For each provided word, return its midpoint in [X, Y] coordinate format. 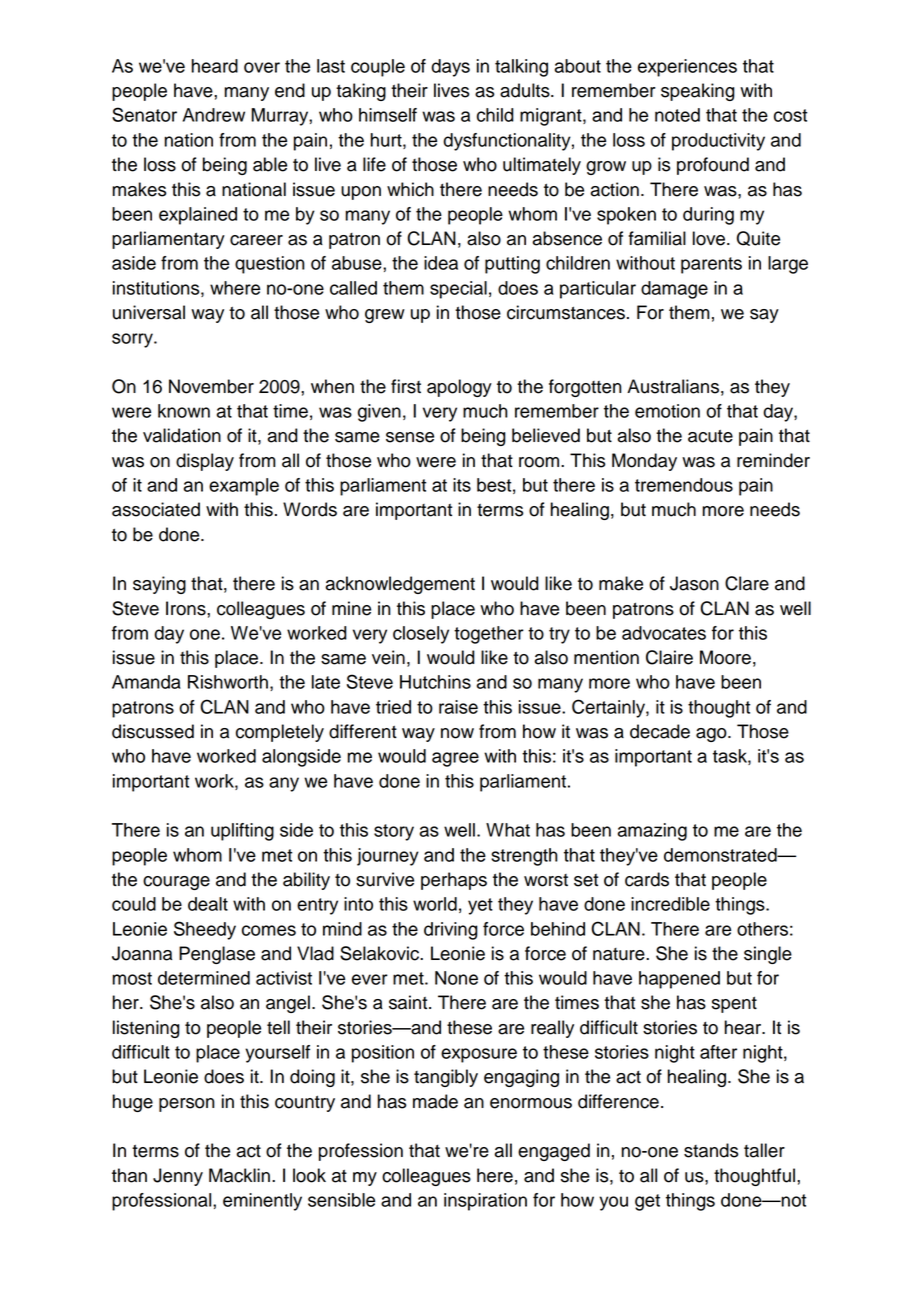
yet [480, 906]
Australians [673, 386]
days [450, 68]
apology [459, 388]
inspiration [485, 1202]
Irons [187, 608]
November [211, 386]
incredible [670, 904]
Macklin [239, 1175]
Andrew [214, 115]
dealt [208, 904]
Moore [725, 657]
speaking [698, 92]
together [489, 635]
